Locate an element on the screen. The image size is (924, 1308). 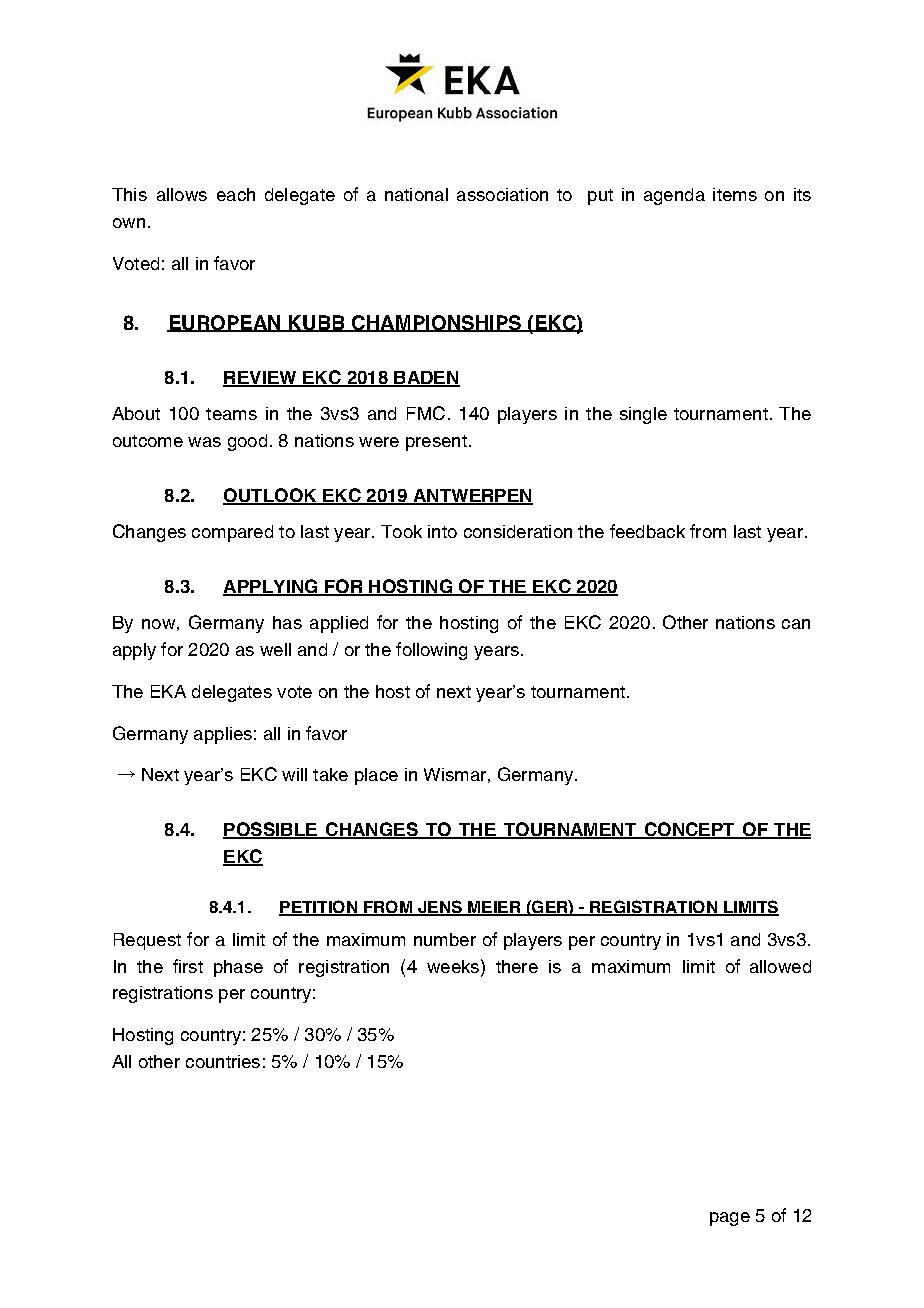
number is located at coordinates (445, 939).
